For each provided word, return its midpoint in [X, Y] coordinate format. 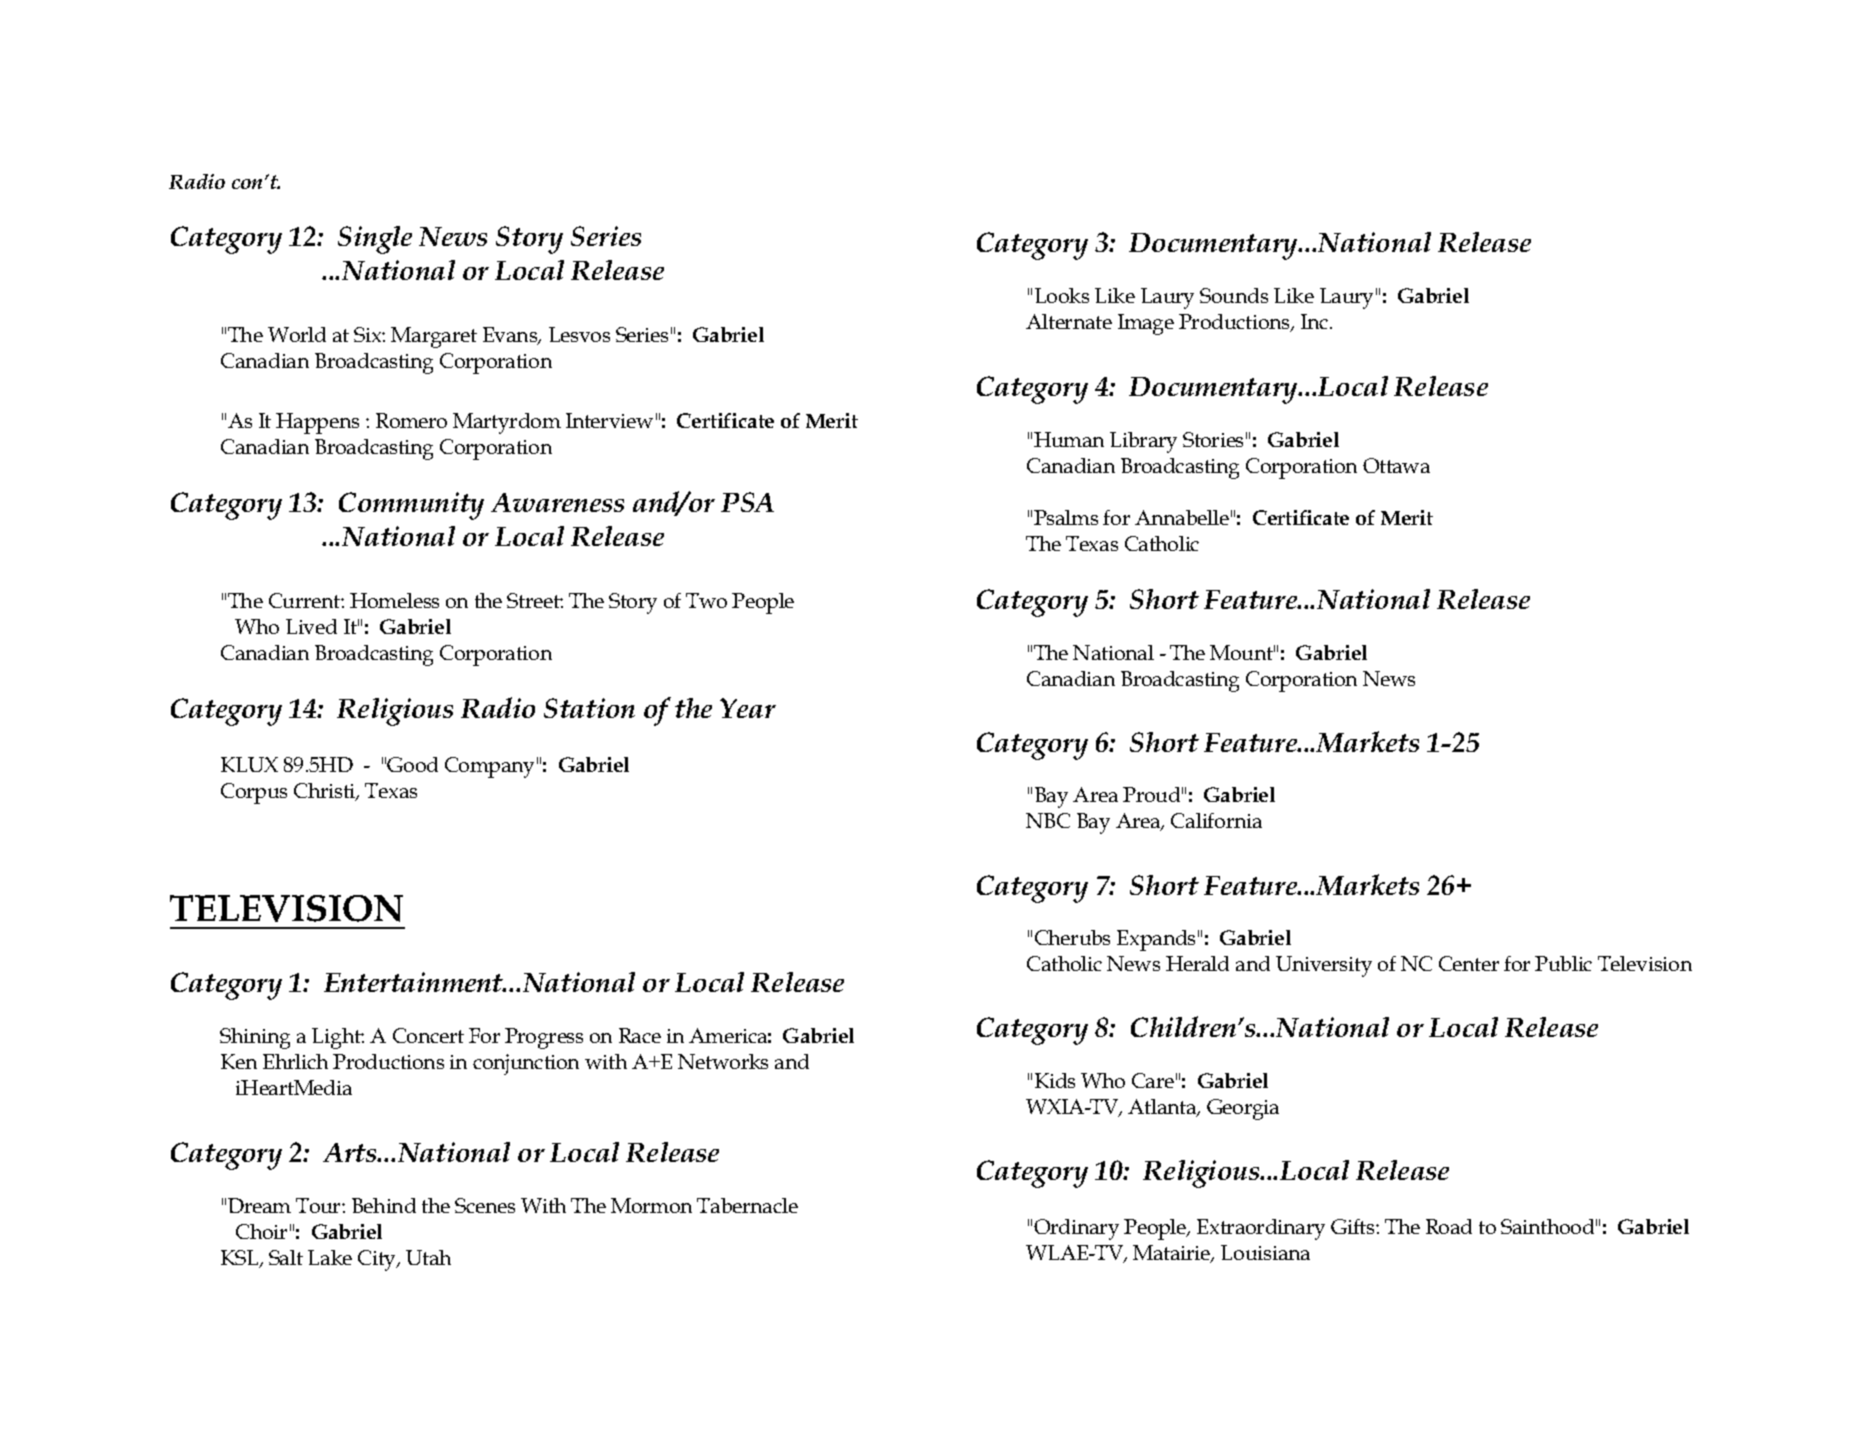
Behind [384, 1205]
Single [375, 240]
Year [748, 708]
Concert [428, 1035]
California [1216, 820]
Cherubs [1072, 937]
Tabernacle [747, 1205]
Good [412, 764]
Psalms [1066, 517]
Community [411, 506]
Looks [1062, 295]
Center [1469, 963]
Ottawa [1396, 465]
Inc [1316, 321]
